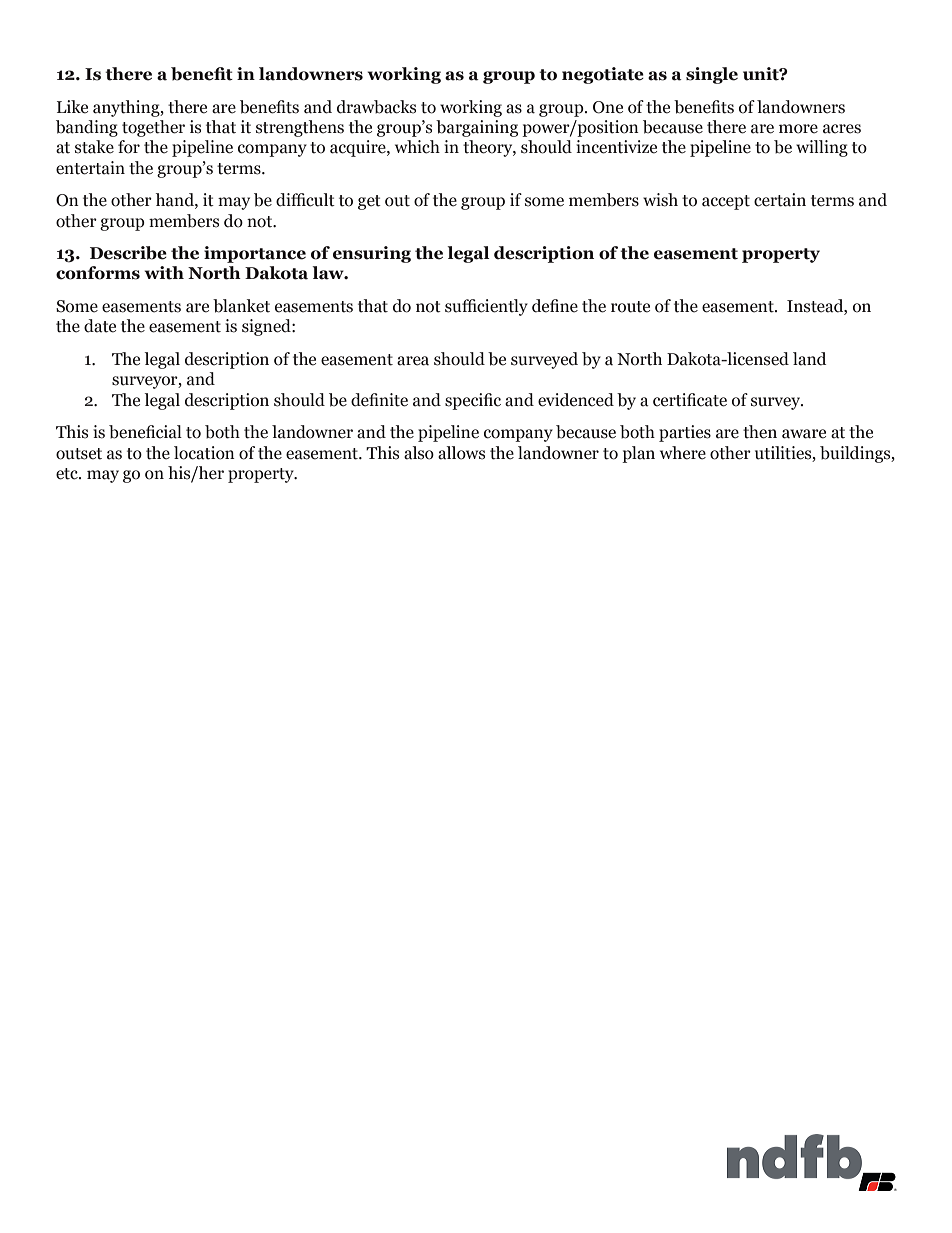 The image size is (952, 1233). I want to click on ensuring, so click(372, 254).
